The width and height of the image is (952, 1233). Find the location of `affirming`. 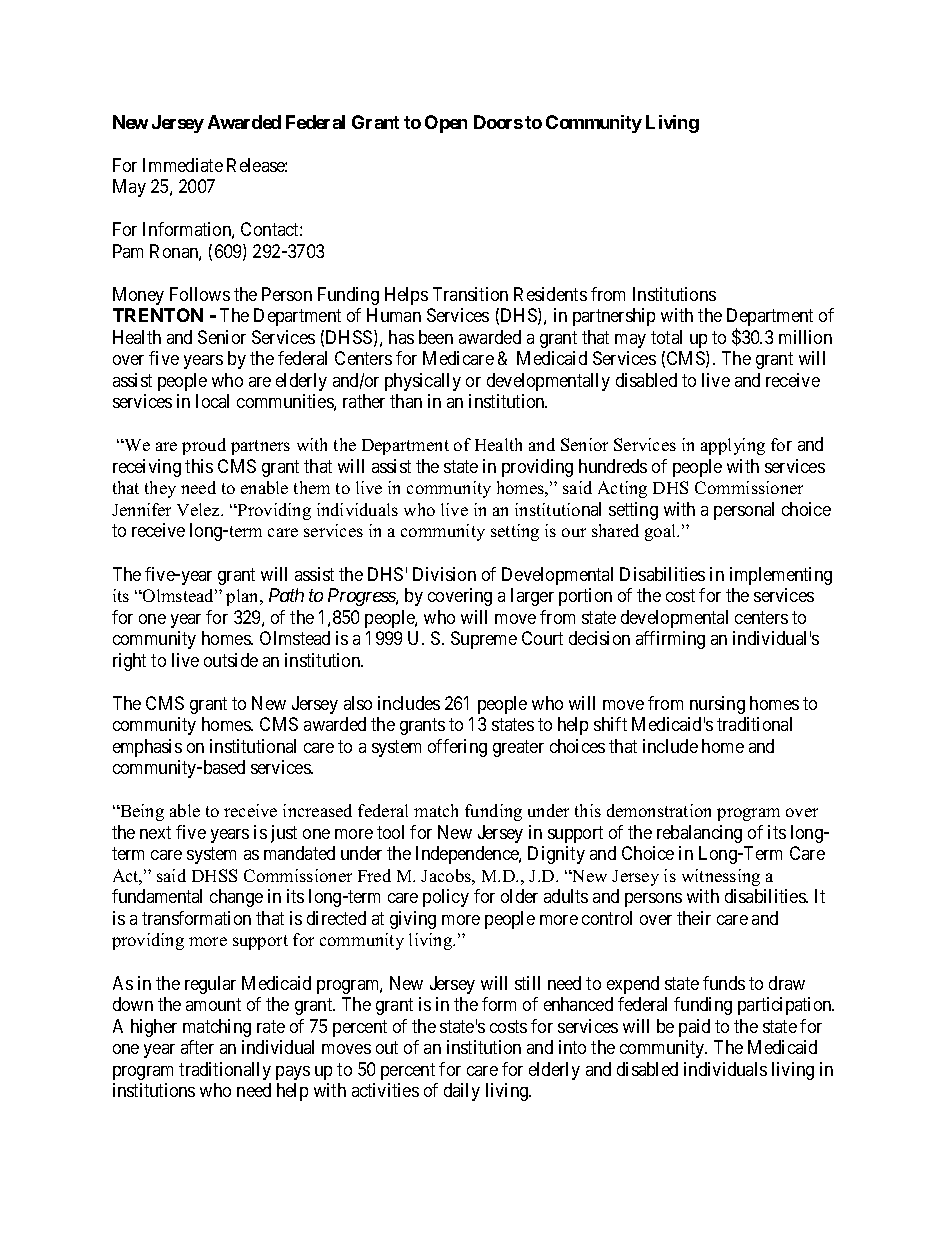

affirming is located at coordinates (670, 640).
